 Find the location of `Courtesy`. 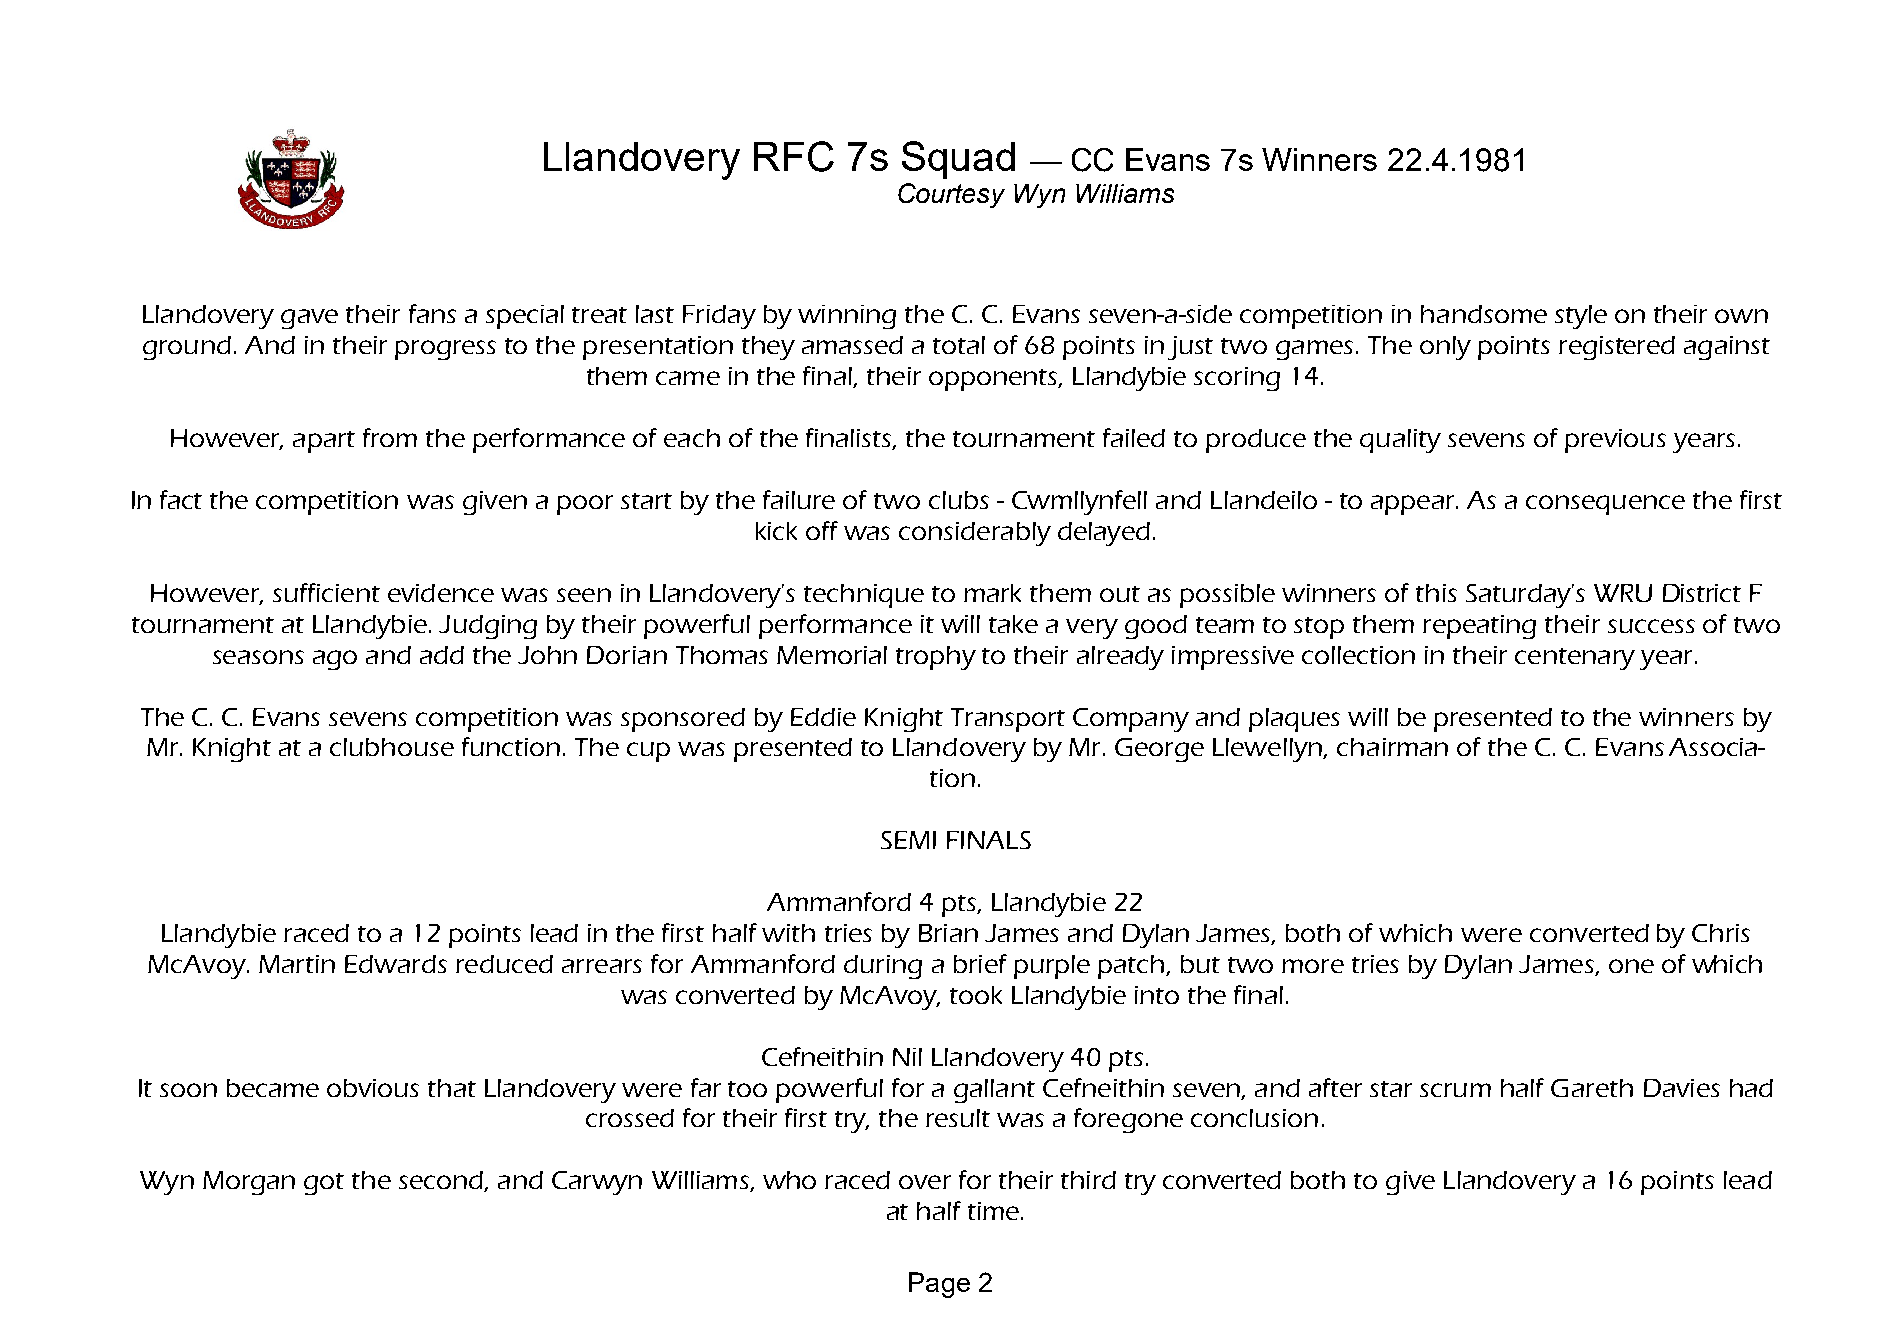

Courtesy is located at coordinates (951, 195).
